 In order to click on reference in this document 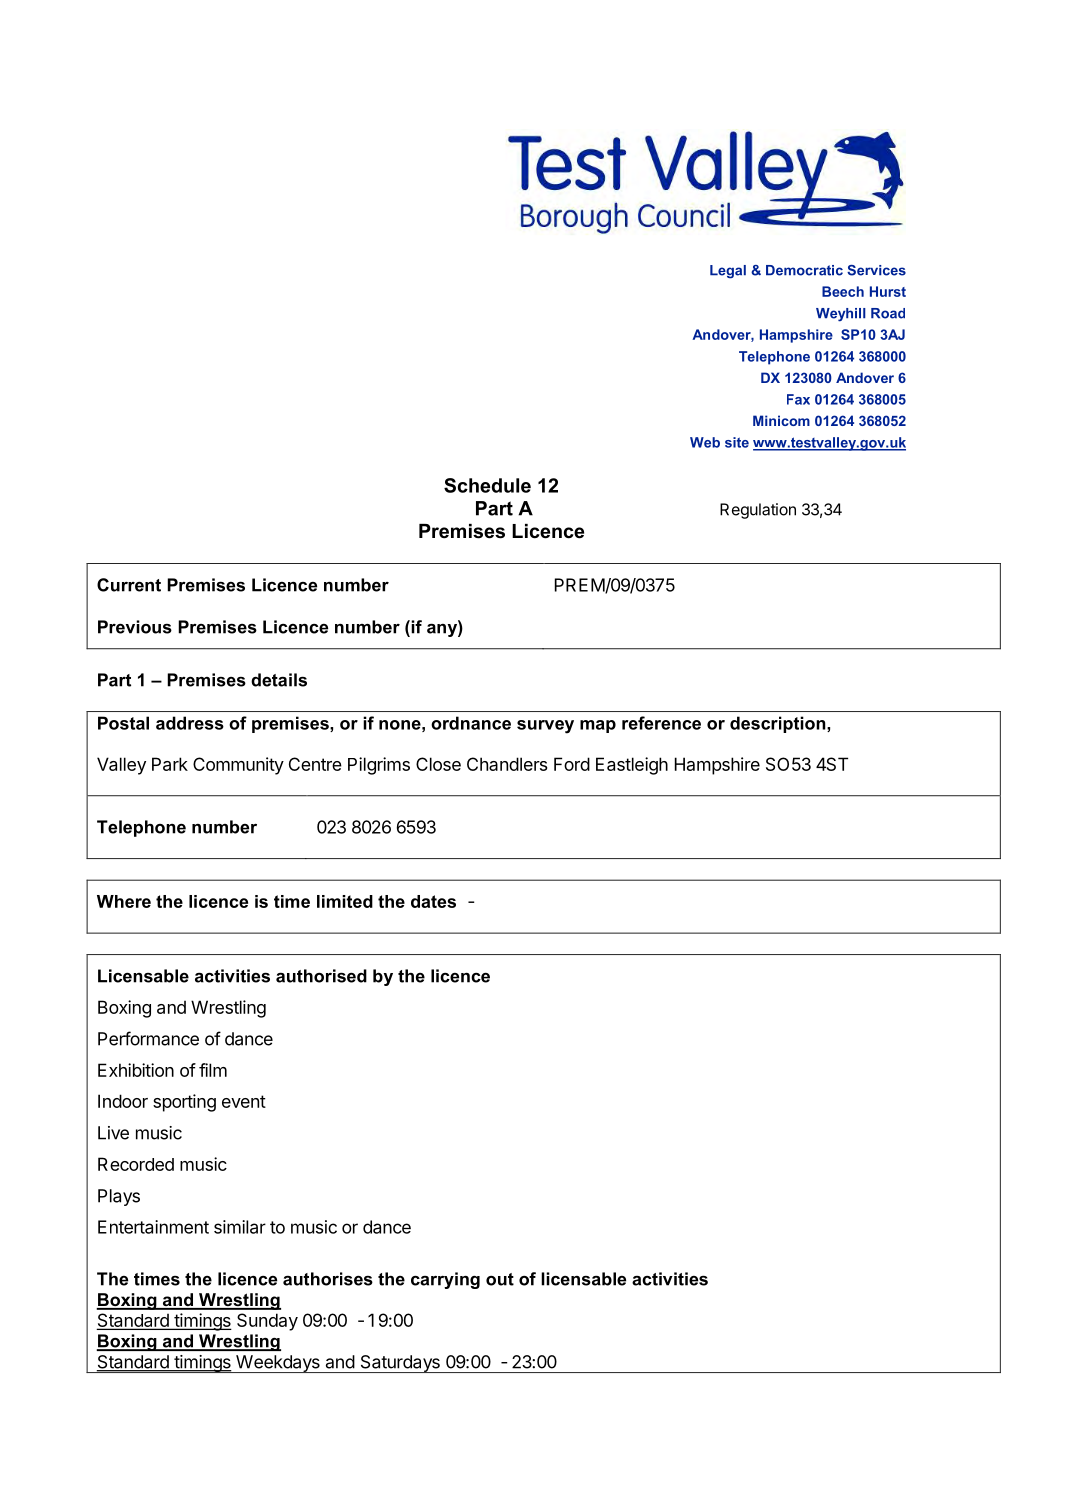, I will do `click(661, 723)`.
